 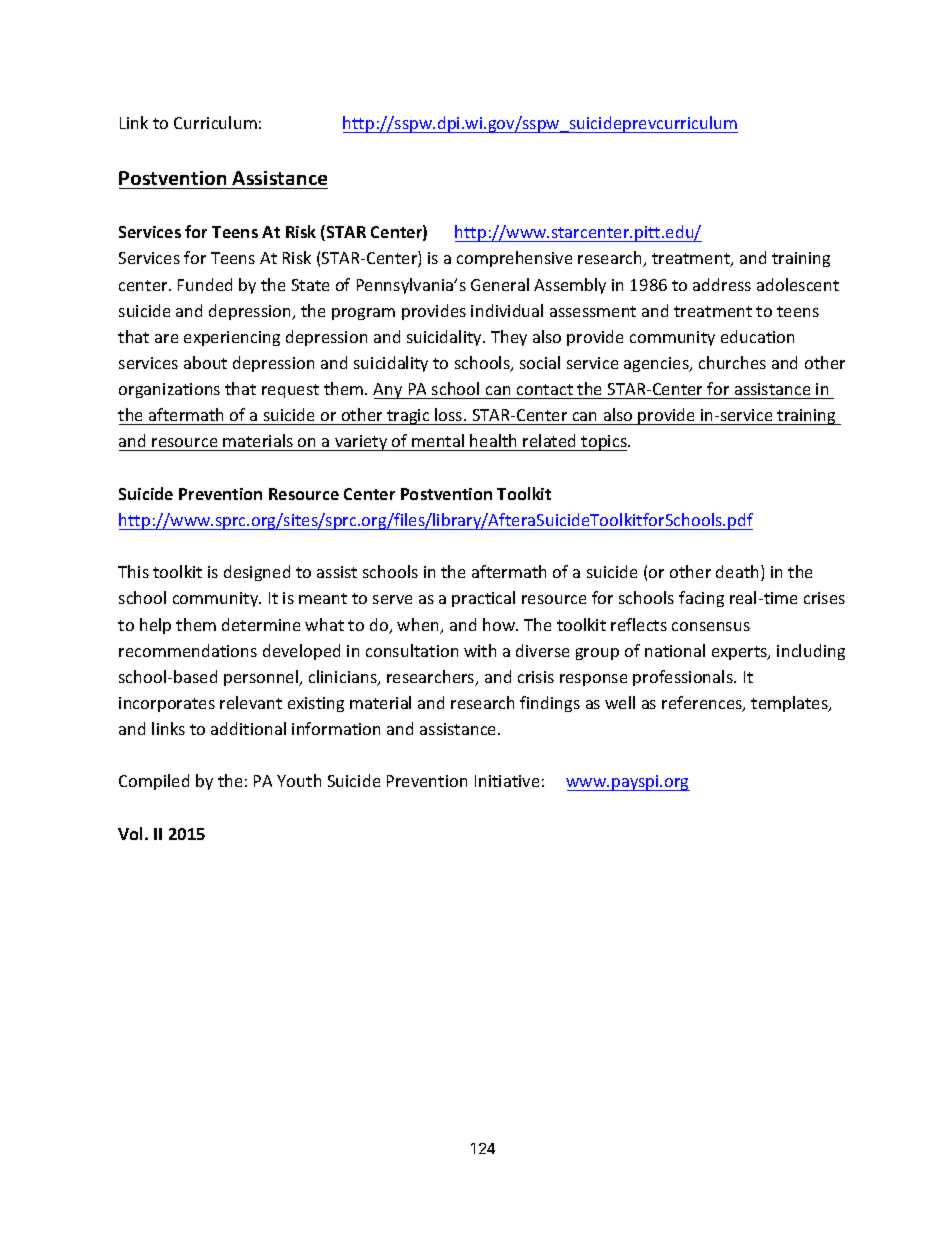 I want to click on Vol, so click(x=132, y=833).
